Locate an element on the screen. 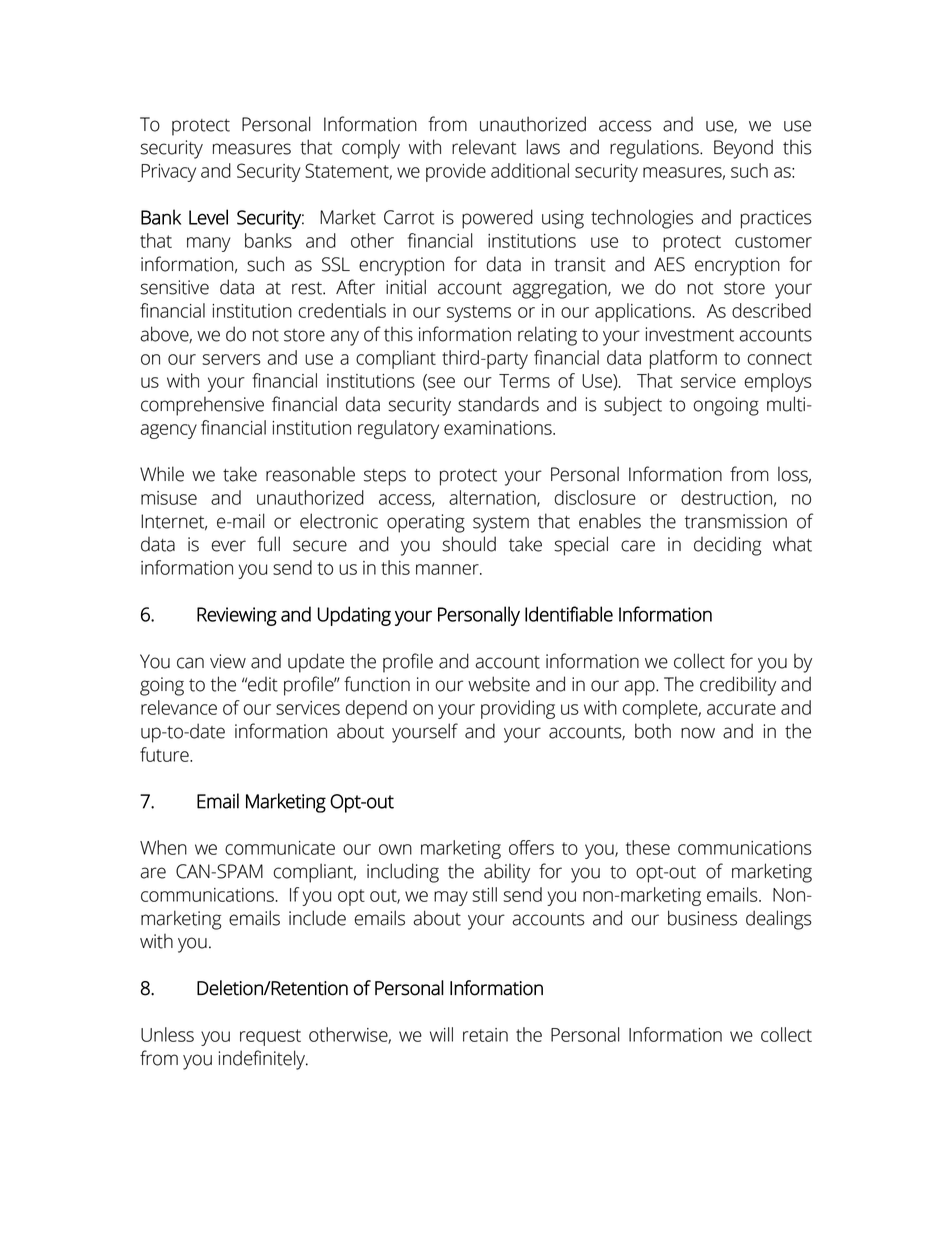 Image resolution: width=952 pixels, height=1233 pixels. offers is located at coordinates (531, 847).
